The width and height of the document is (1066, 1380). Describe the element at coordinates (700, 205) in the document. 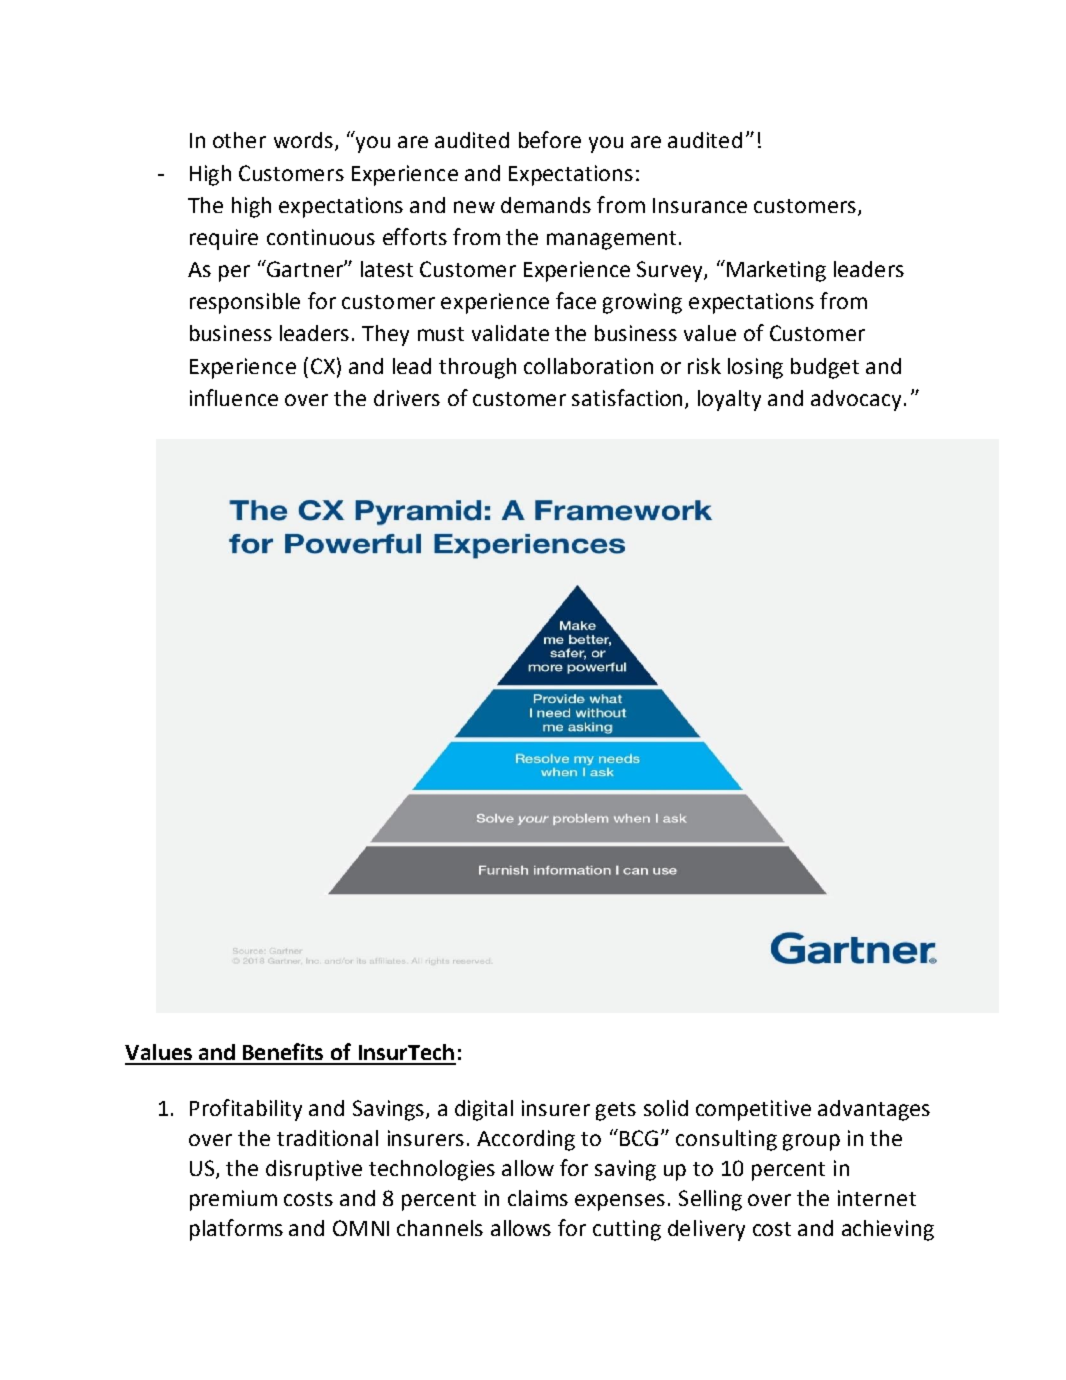

I see `Insurance` at that location.
